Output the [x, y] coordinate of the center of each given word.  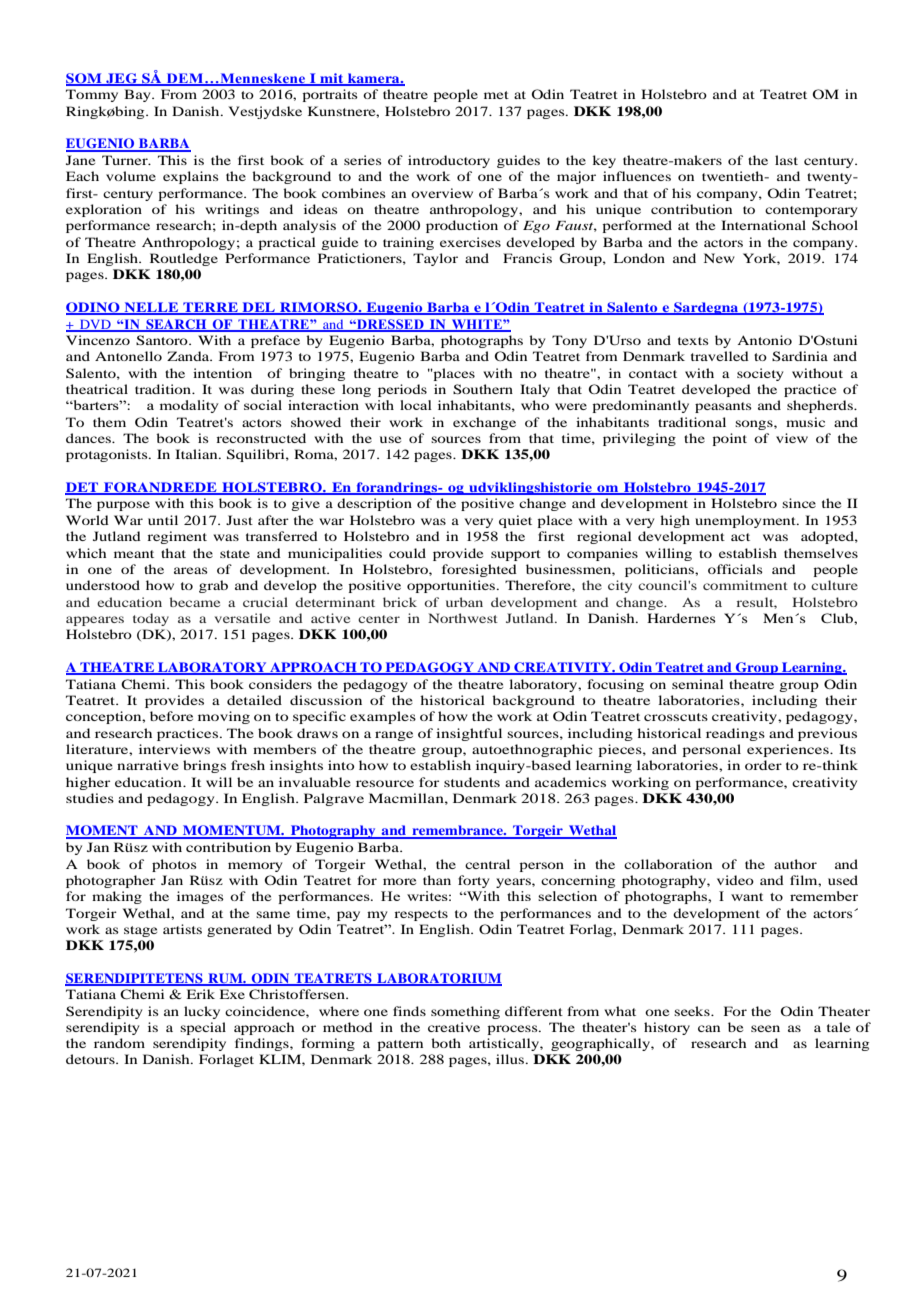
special [203, 1028]
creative [454, 1027]
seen [765, 1028]
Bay [138, 95]
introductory [449, 161]
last [786, 160]
